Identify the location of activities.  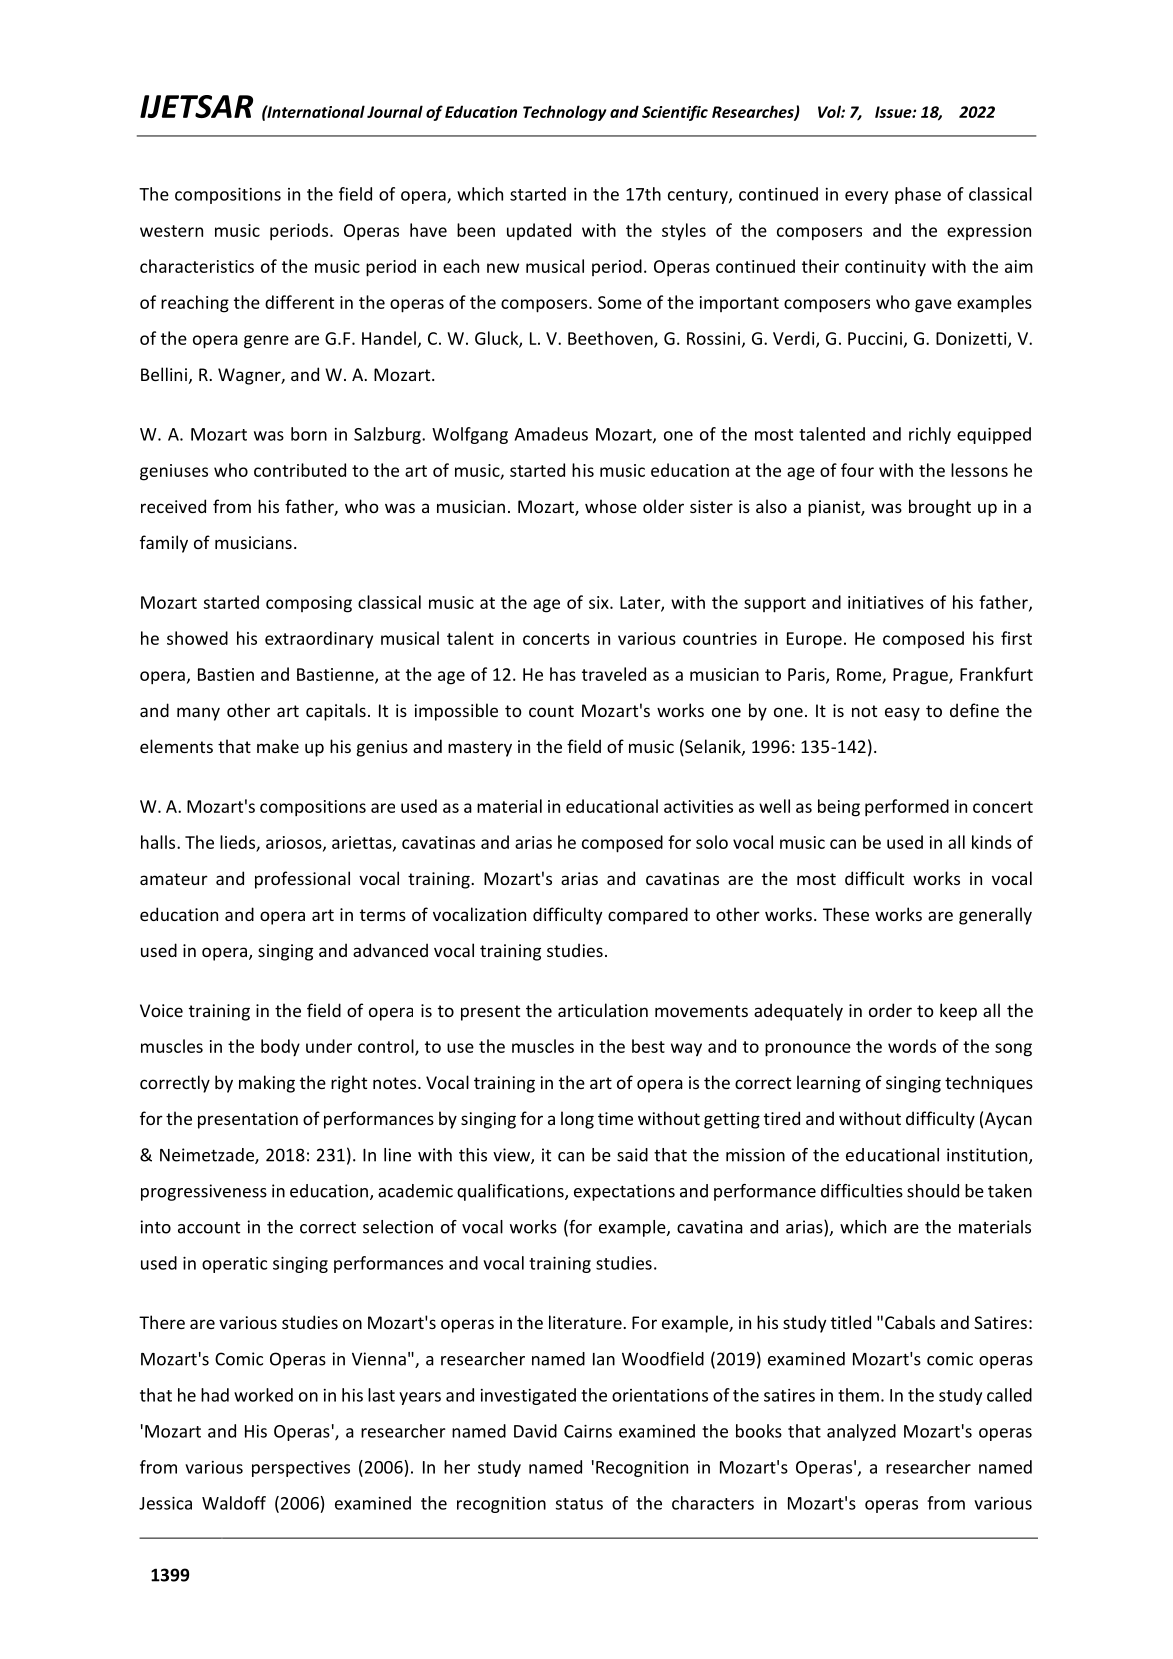
(698, 806).
